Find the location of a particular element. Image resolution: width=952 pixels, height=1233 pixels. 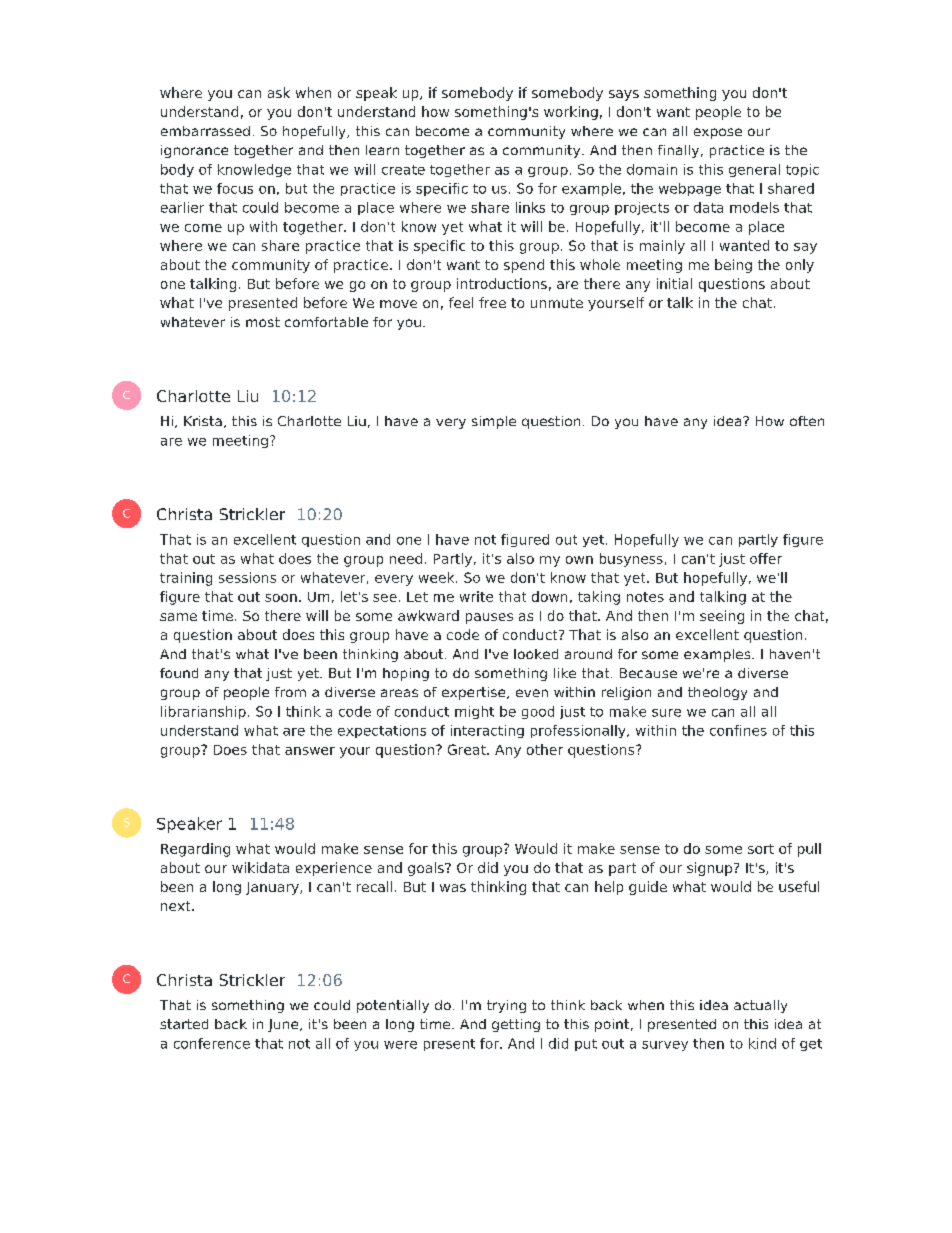

sort is located at coordinates (761, 849).
